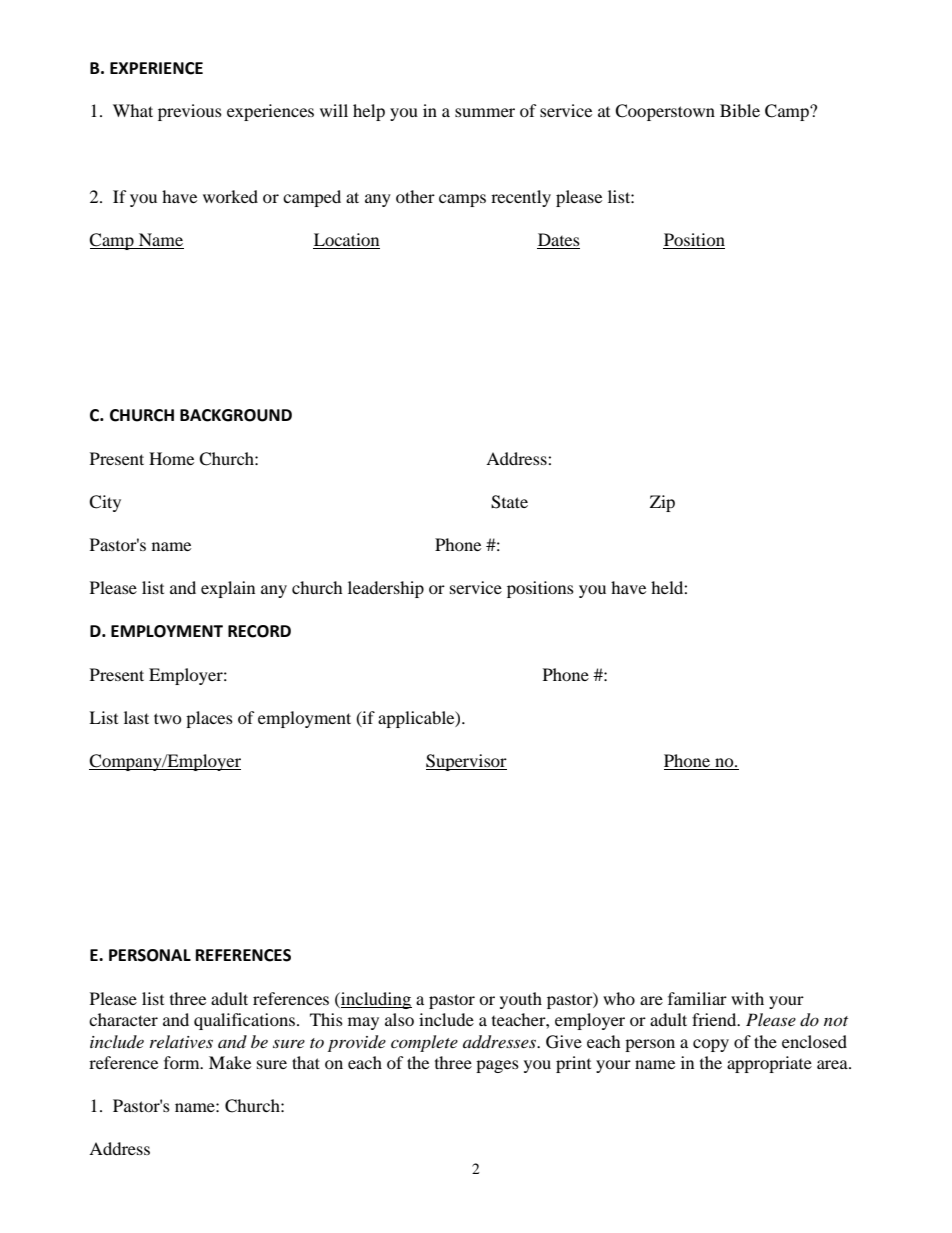 The width and height of the screenshot is (952, 1233). Describe the element at coordinates (424, 1043) in the screenshot. I see `complete` at that location.
